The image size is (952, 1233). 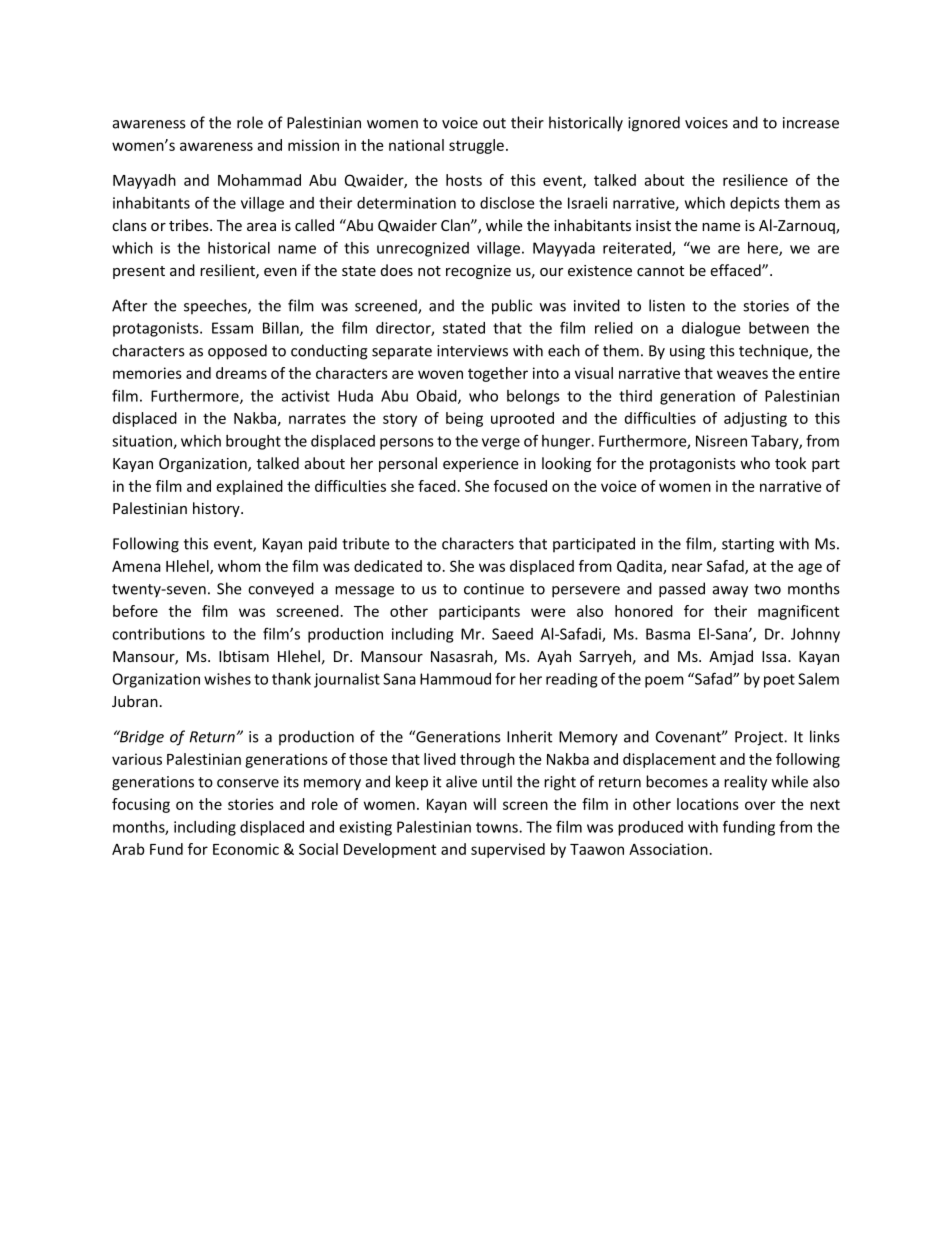 What do you see at coordinates (481, 465) in the screenshot?
I see `experience` at bounding box center [481, 465].
